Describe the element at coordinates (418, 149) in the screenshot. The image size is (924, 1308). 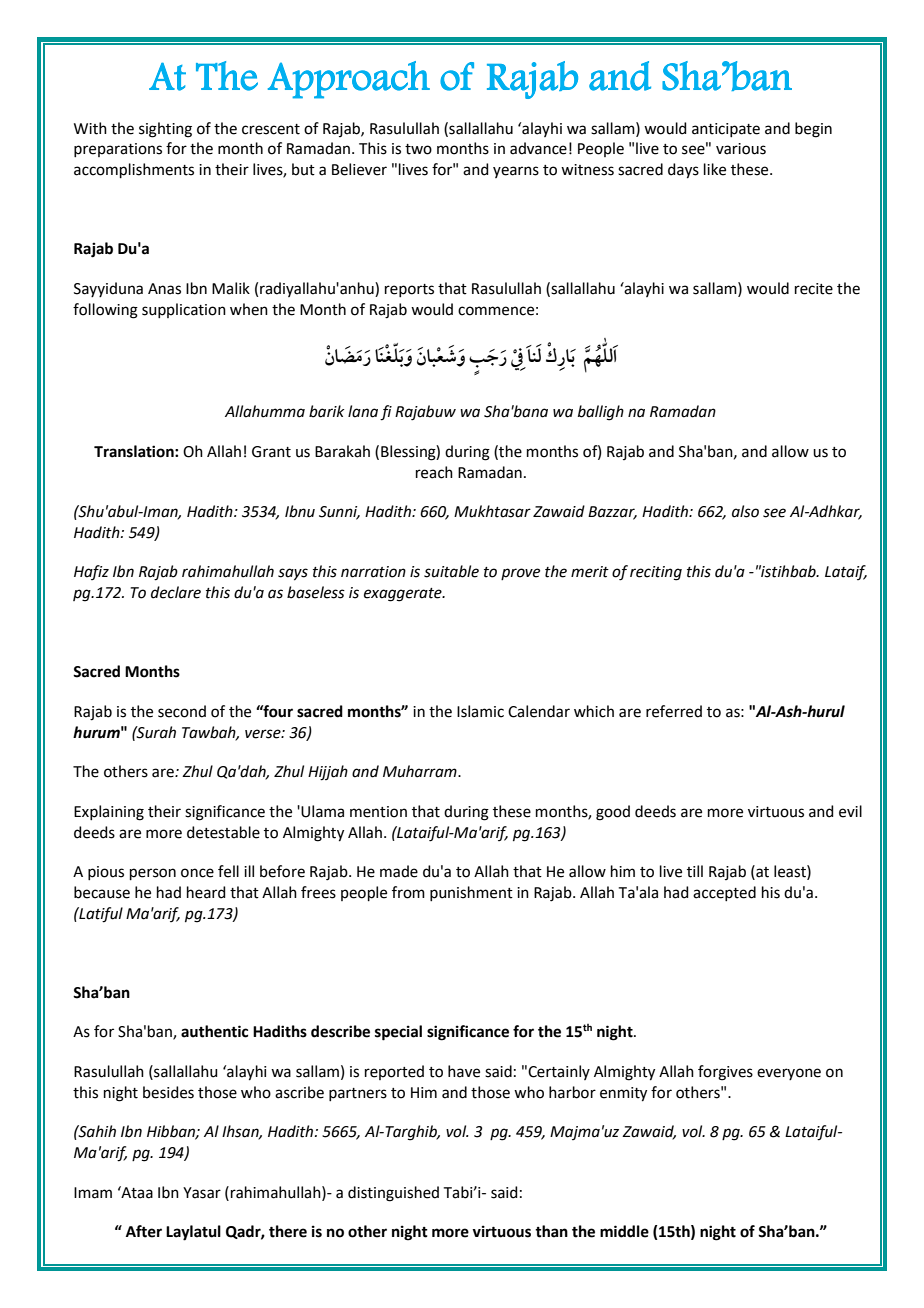
I see `two` at that location.
